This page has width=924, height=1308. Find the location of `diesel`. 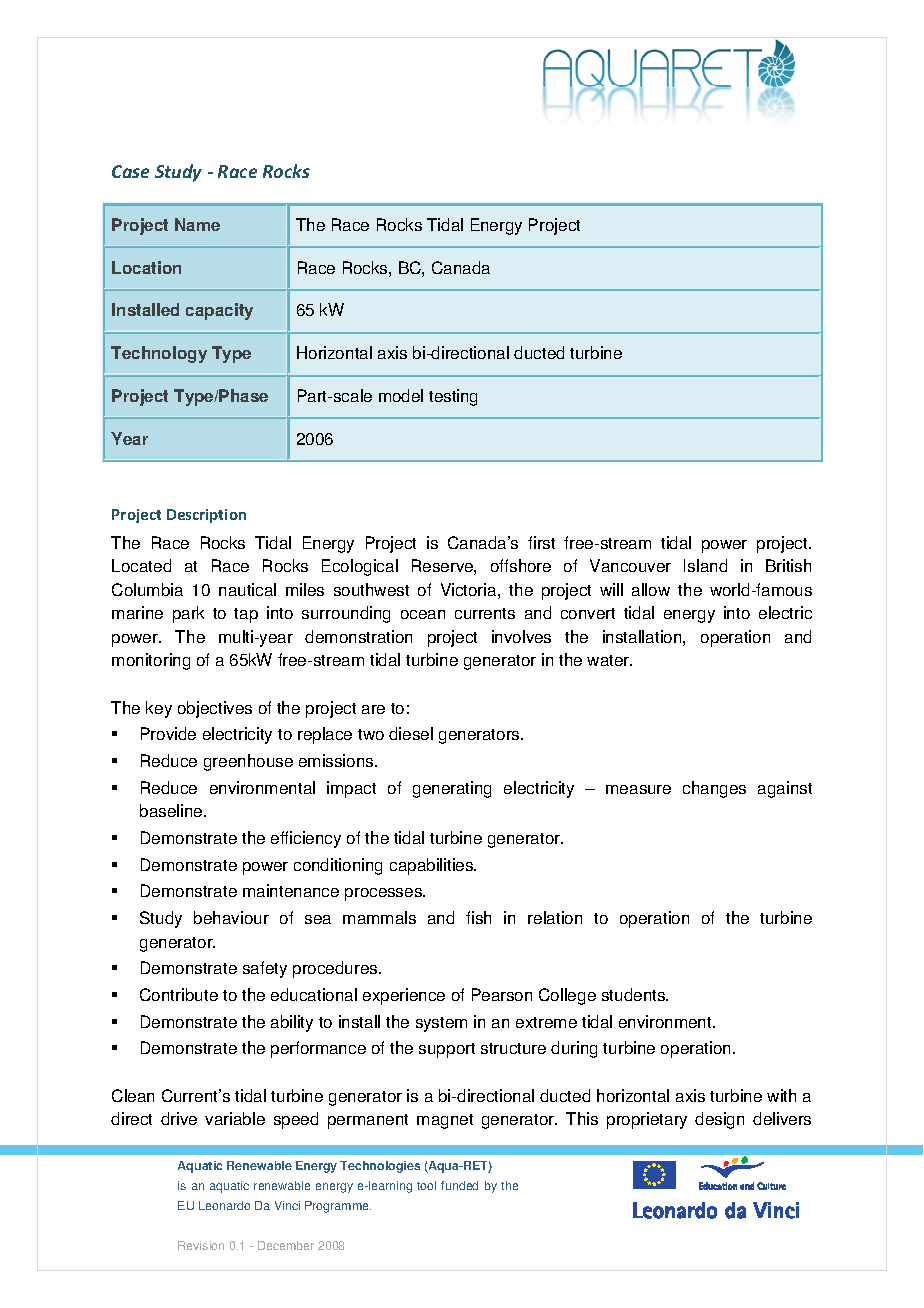

diesel is located at coordinates (411, 733).
